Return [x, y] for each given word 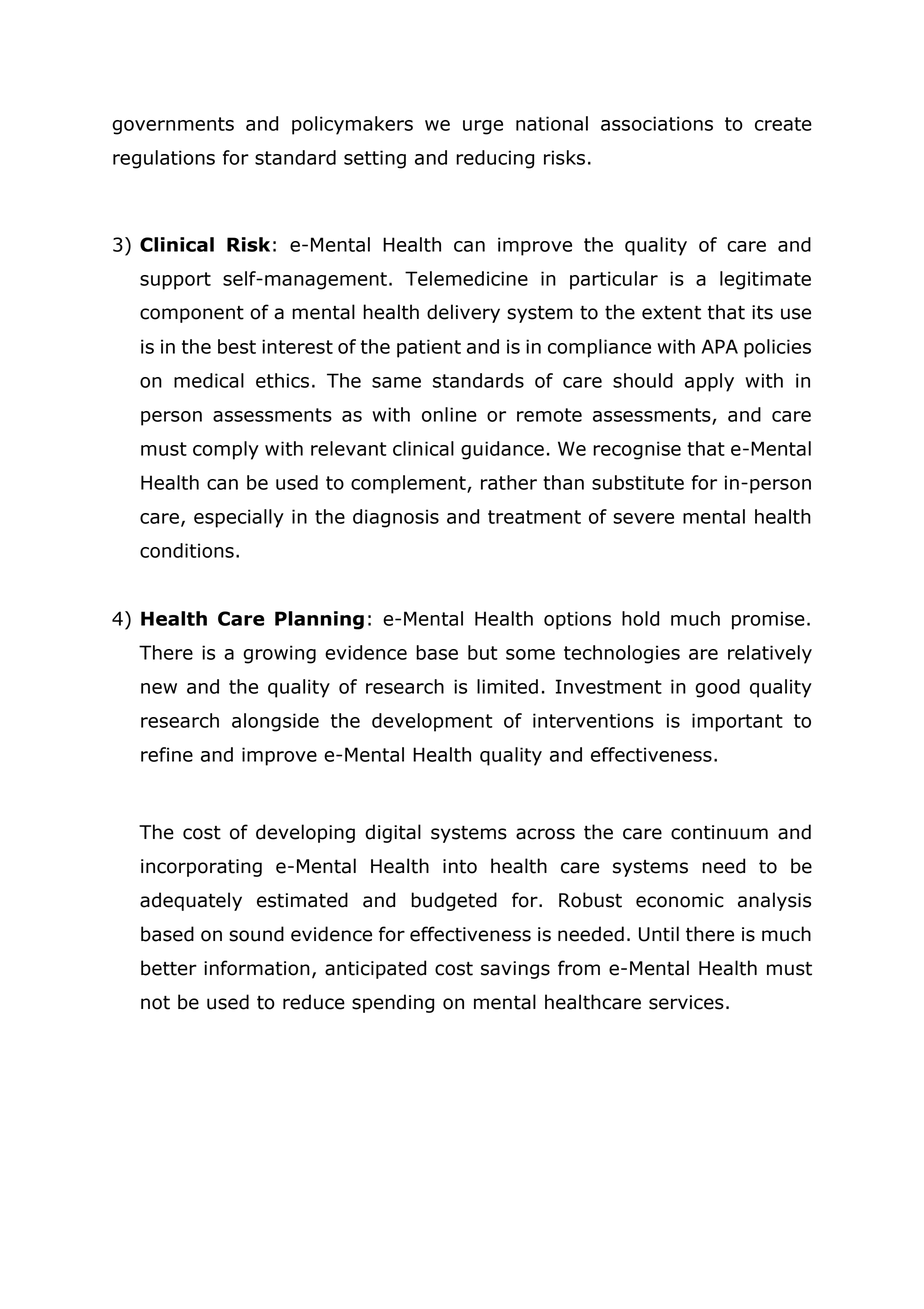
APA [720, 346]
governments [173, 126]
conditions [187, 550]
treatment [534, 517]
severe [643, 518]
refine [167, 754]
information [257, 968]
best [237, 346]
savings [515, 970]
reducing [495, 159]
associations [657, 123]
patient [429, 348]
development [432, 722]
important [737, 722]
